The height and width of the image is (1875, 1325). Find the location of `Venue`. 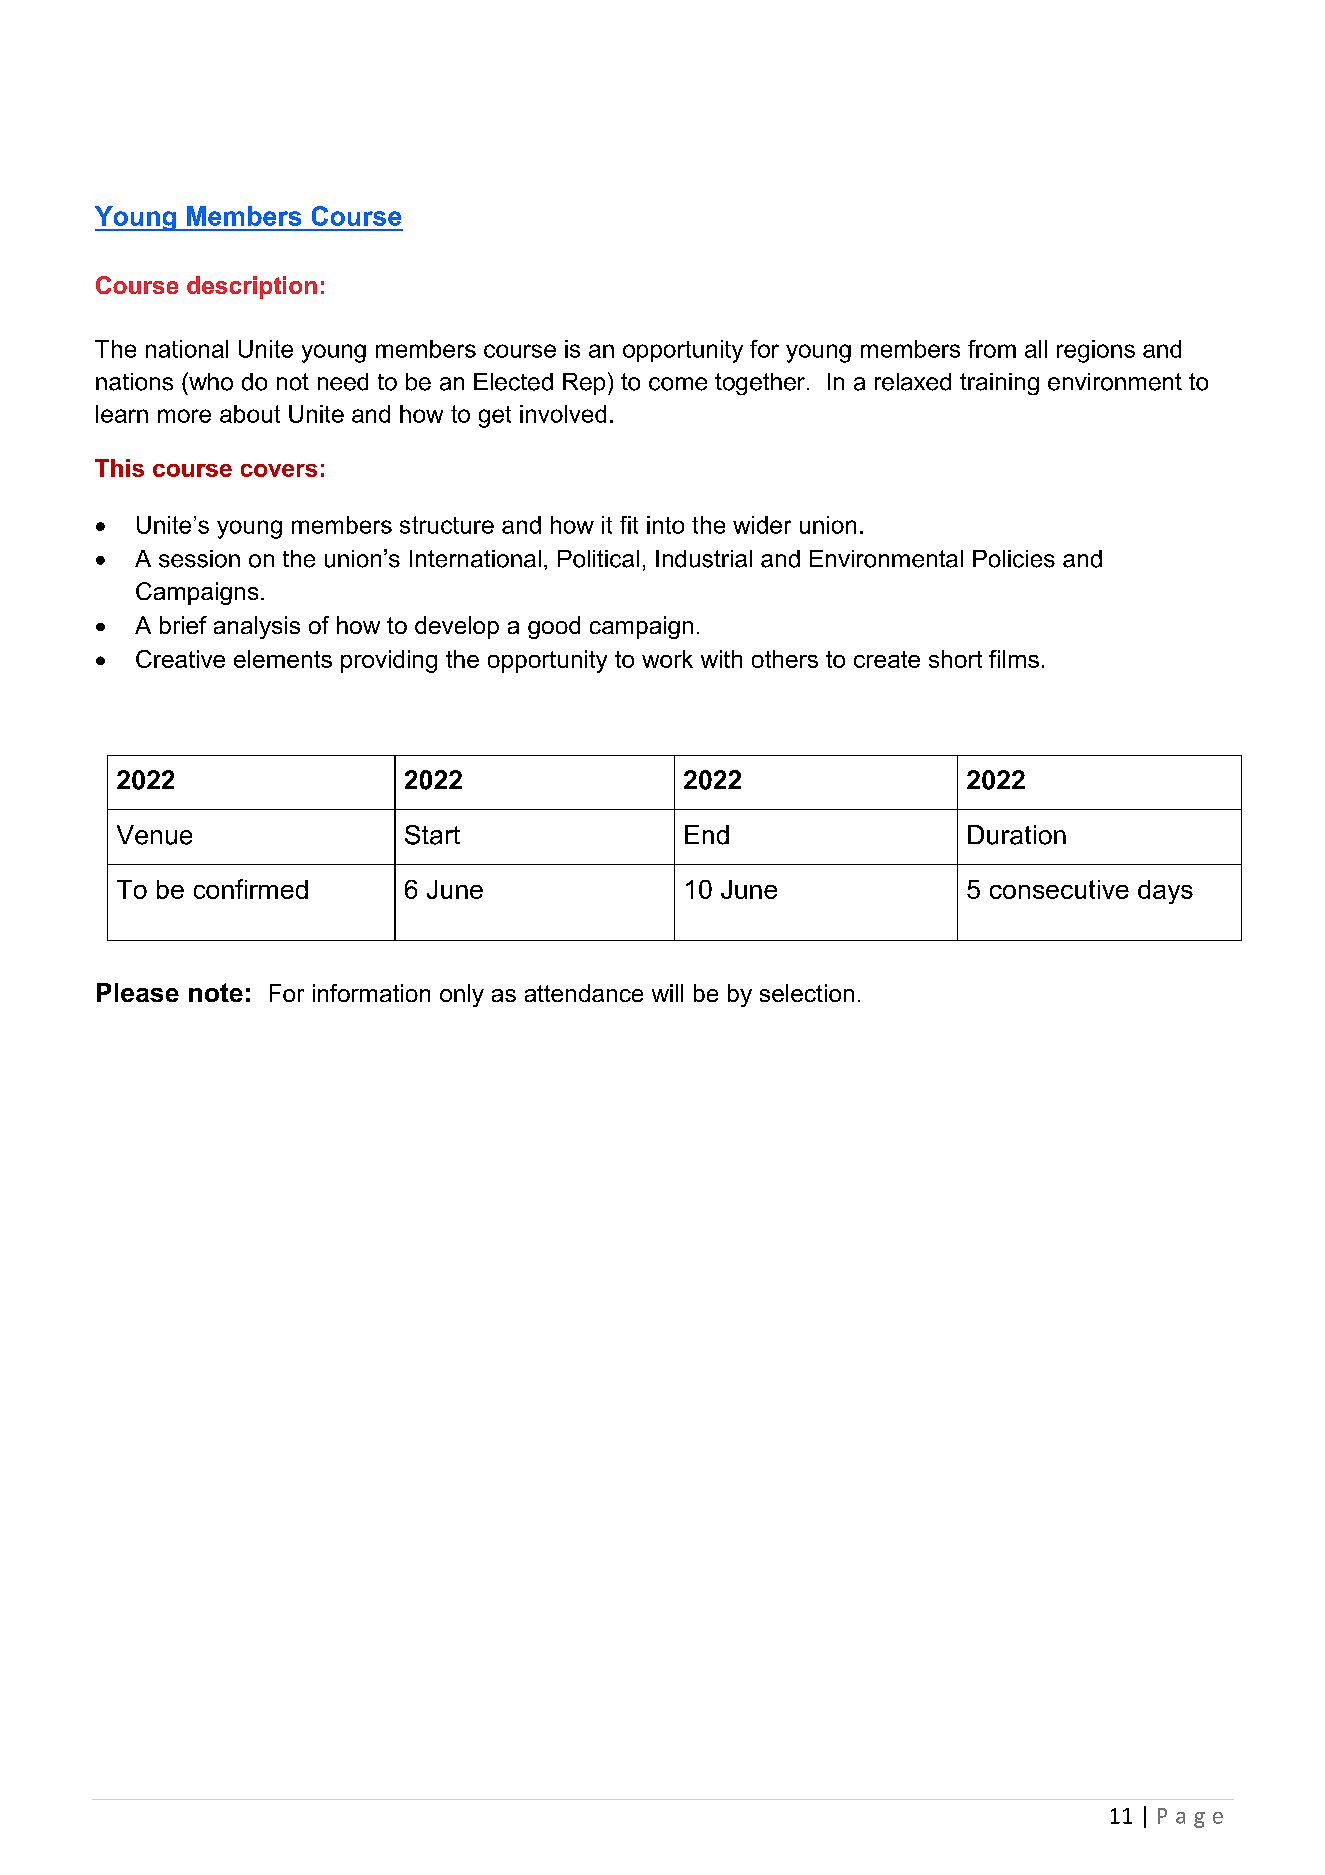

Venue is located at coordinates (154, 835).
